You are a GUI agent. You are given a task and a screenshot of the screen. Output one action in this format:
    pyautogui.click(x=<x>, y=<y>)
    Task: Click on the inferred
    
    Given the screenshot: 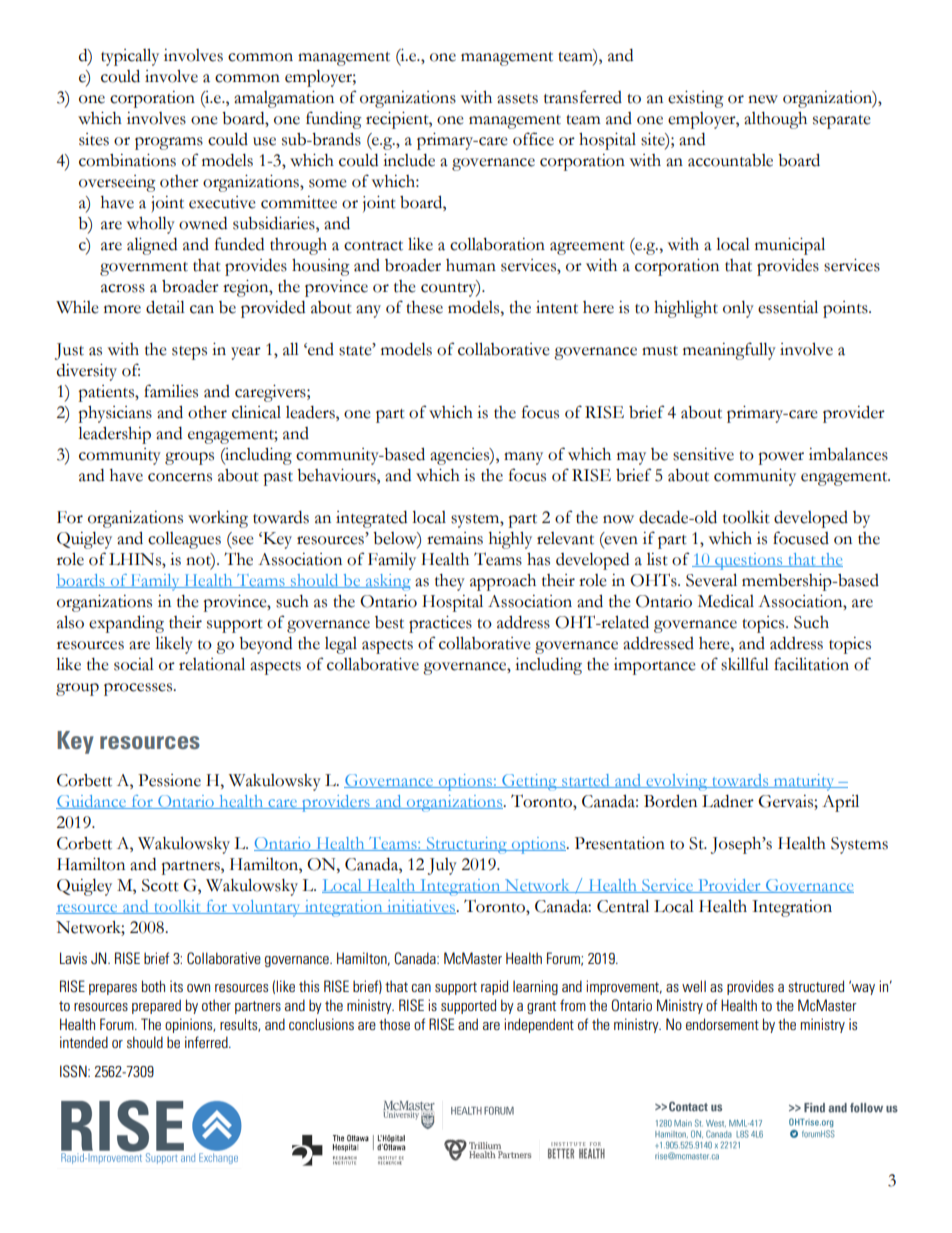 What is the action you would take?
    pyautogui.click(x=207, y=1042)
